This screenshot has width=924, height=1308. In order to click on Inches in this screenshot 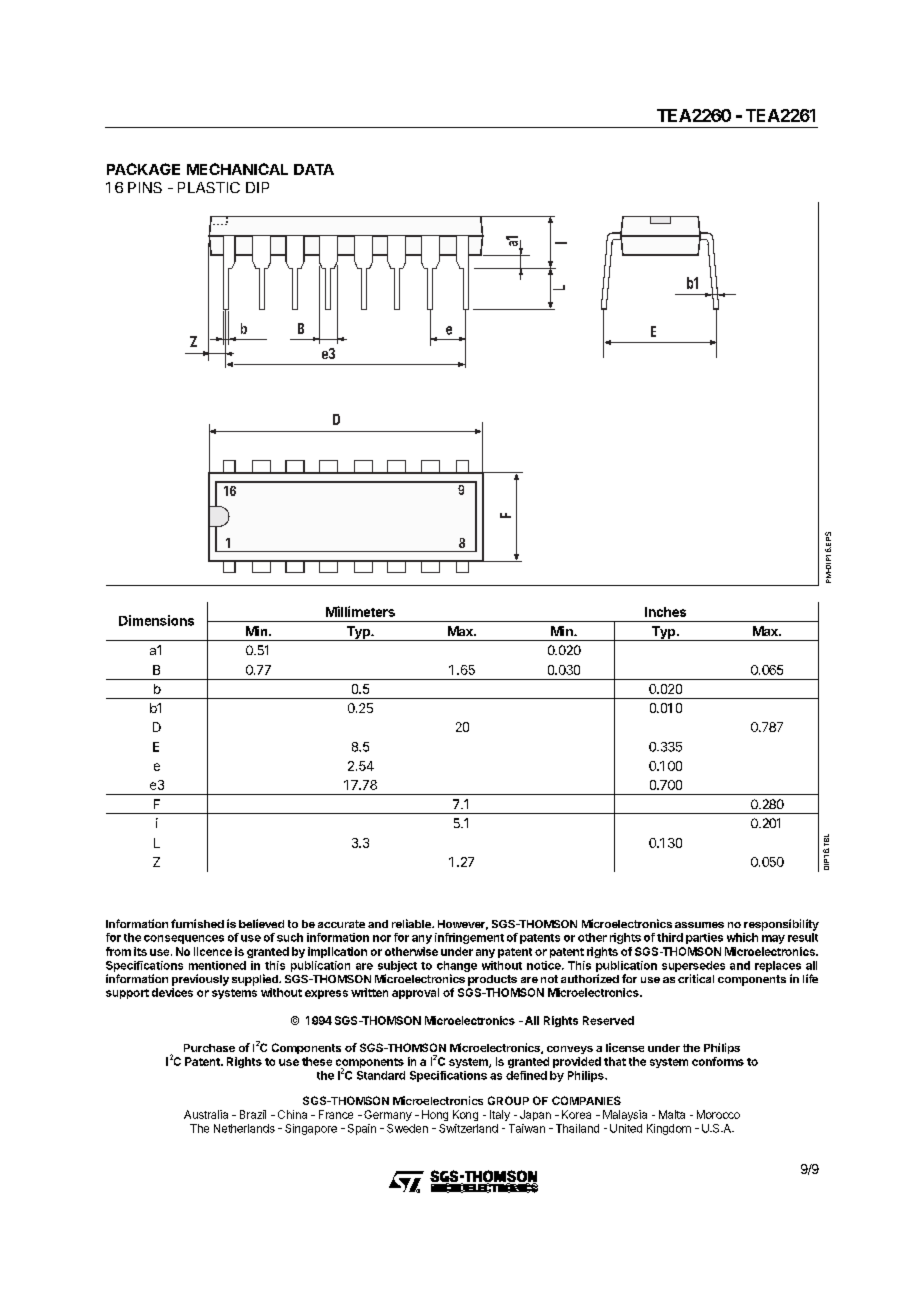, I will do `click(665, 612)`.
